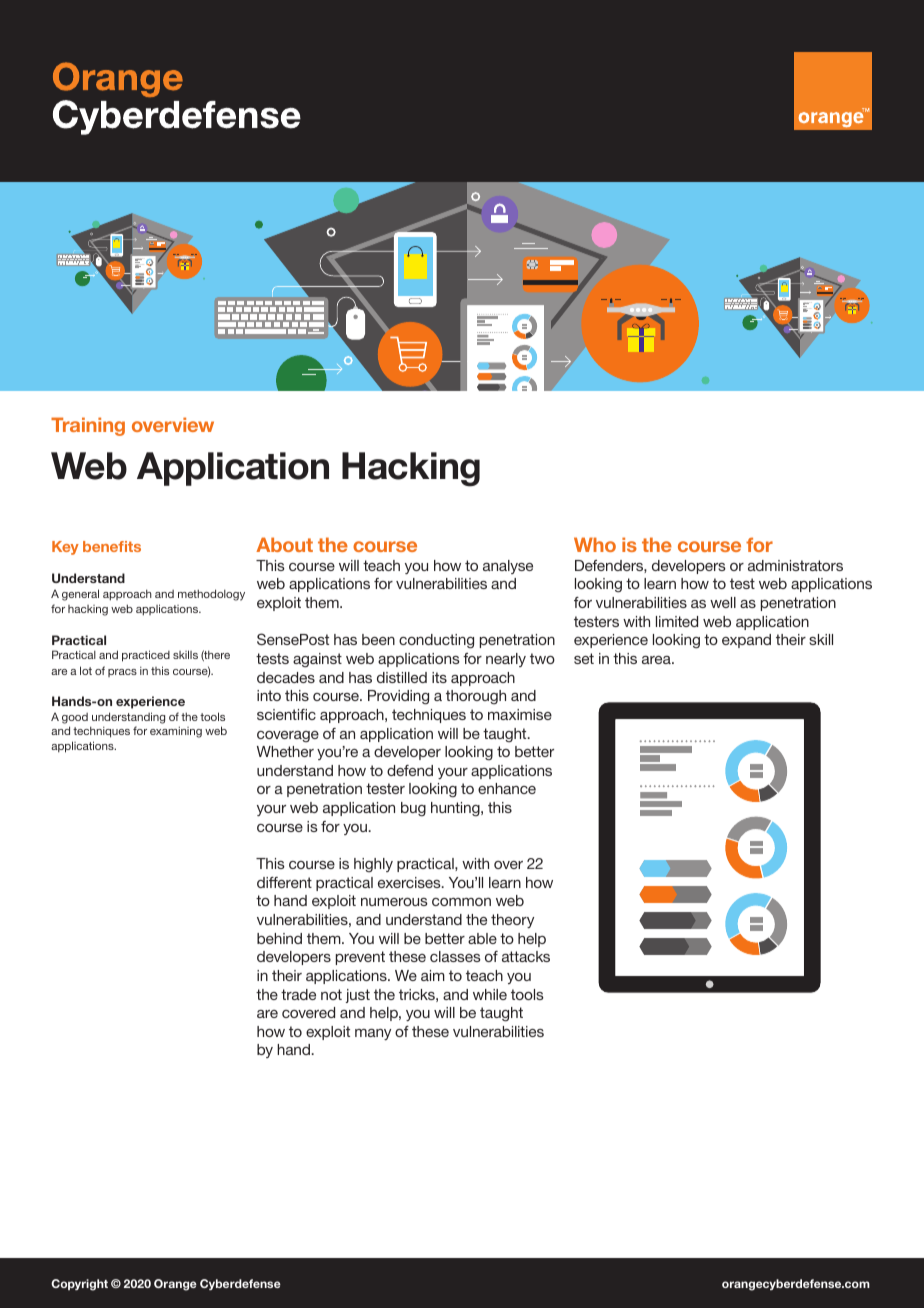 Image resolution: width=924 pixels, height=1308 pixels. Describe the element at coordinates (436, 641) in the document. I see `conducting` at that location.
